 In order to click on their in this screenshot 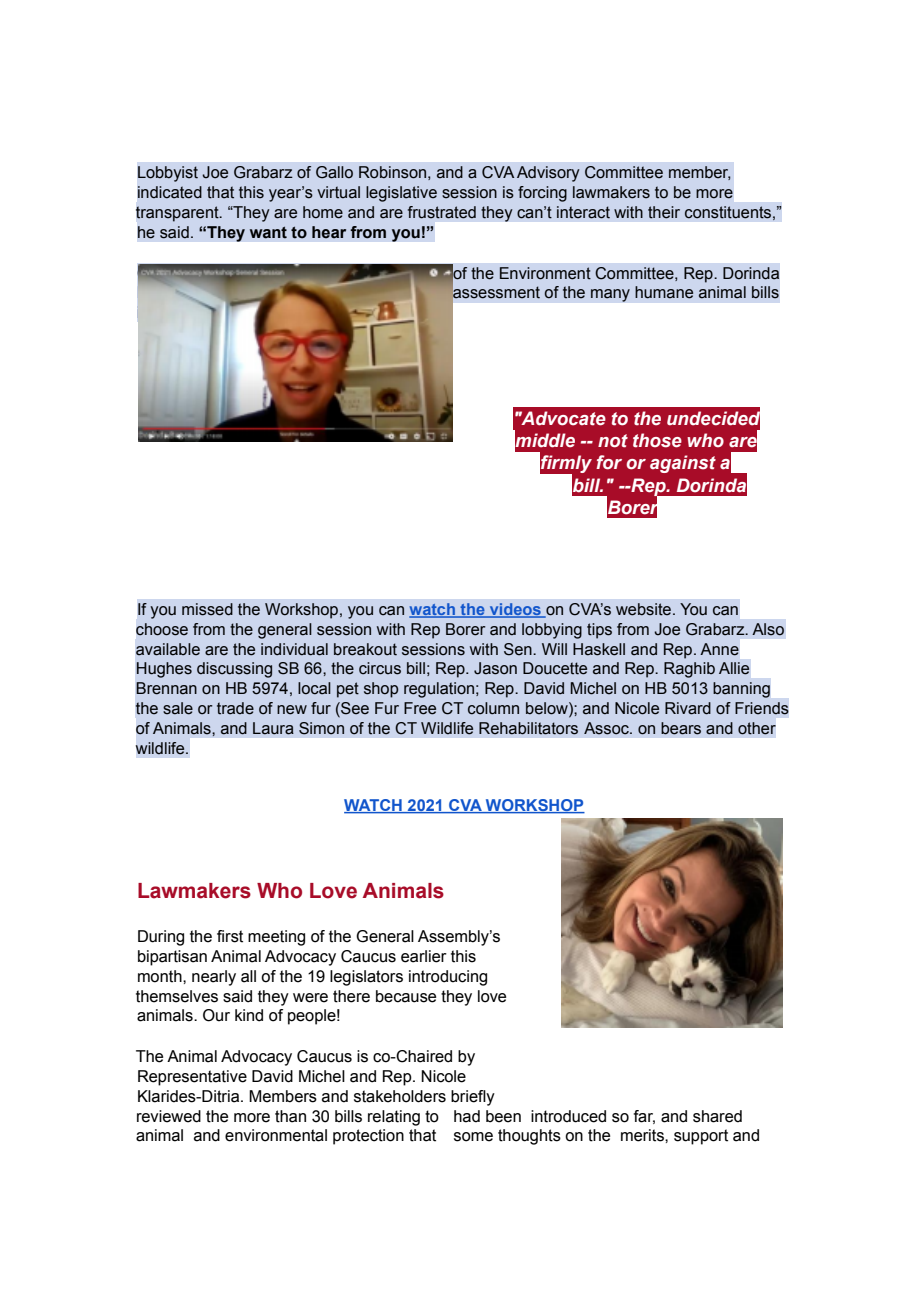, I will do `click(664, 212)`.
